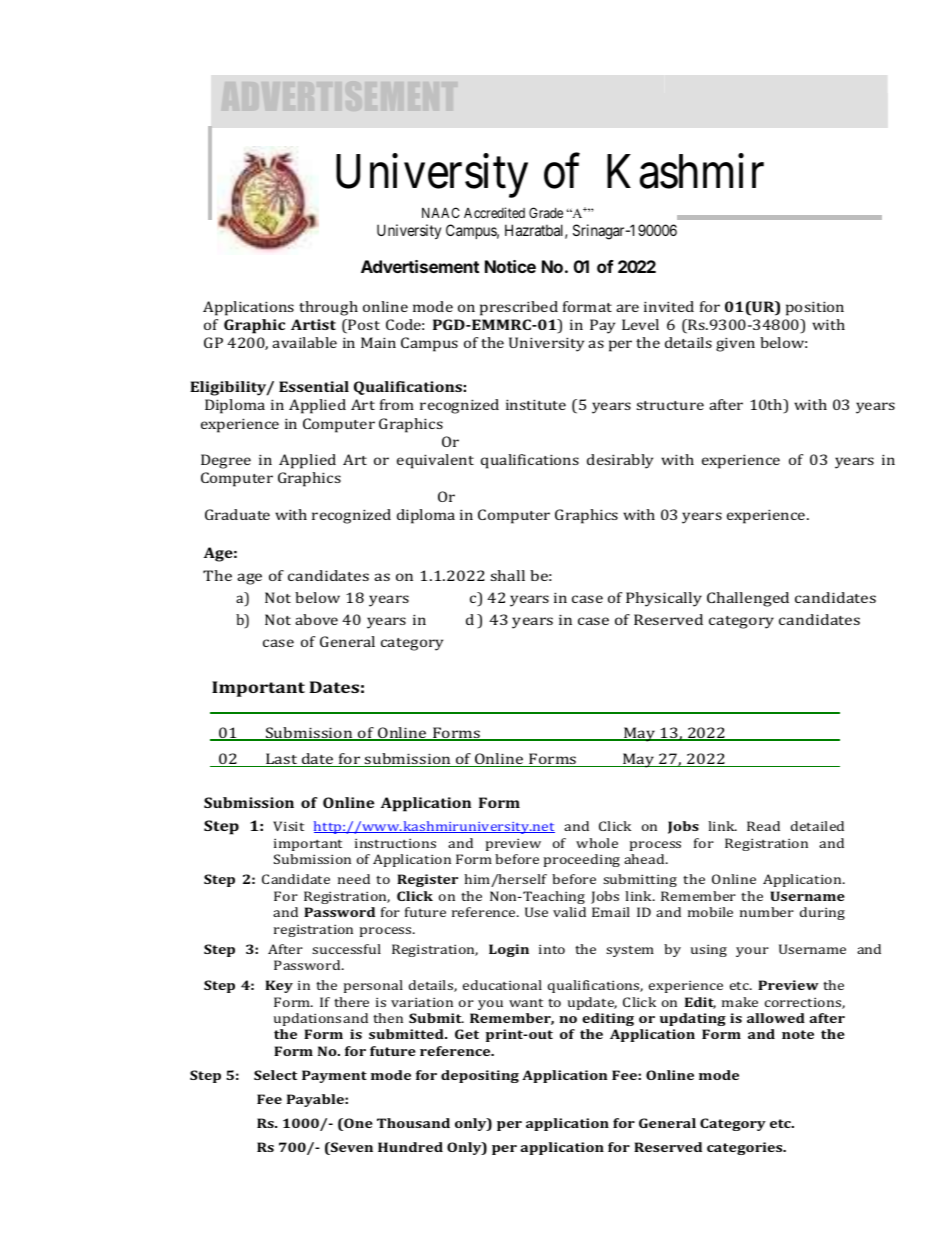 The height and width of the image is (1233, 952). Describe the element at coordinates (763, 826) in the image. I see `Read` at that location.
